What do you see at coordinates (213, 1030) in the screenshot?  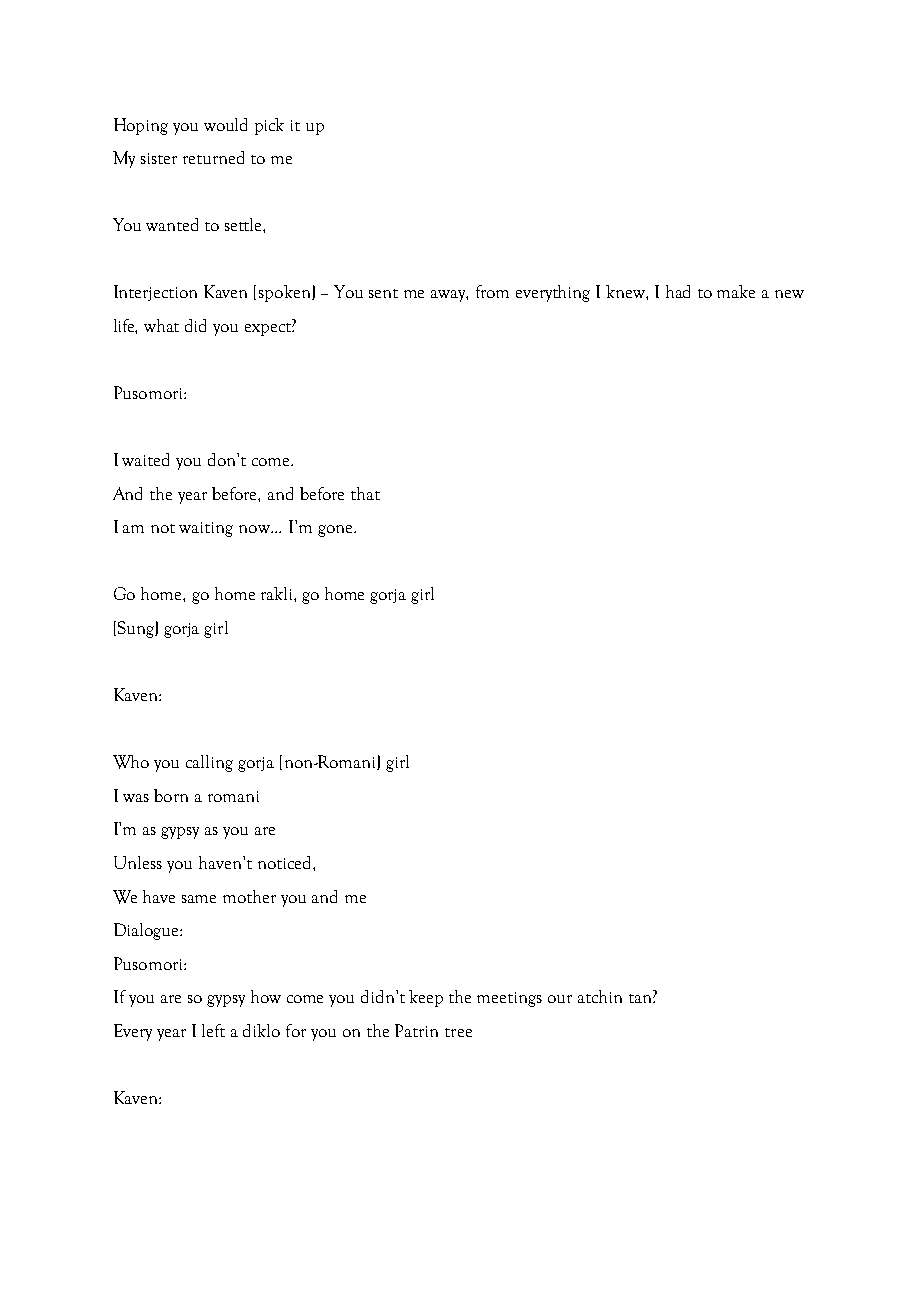 I see `left` at bounding box center [213, 1030].
